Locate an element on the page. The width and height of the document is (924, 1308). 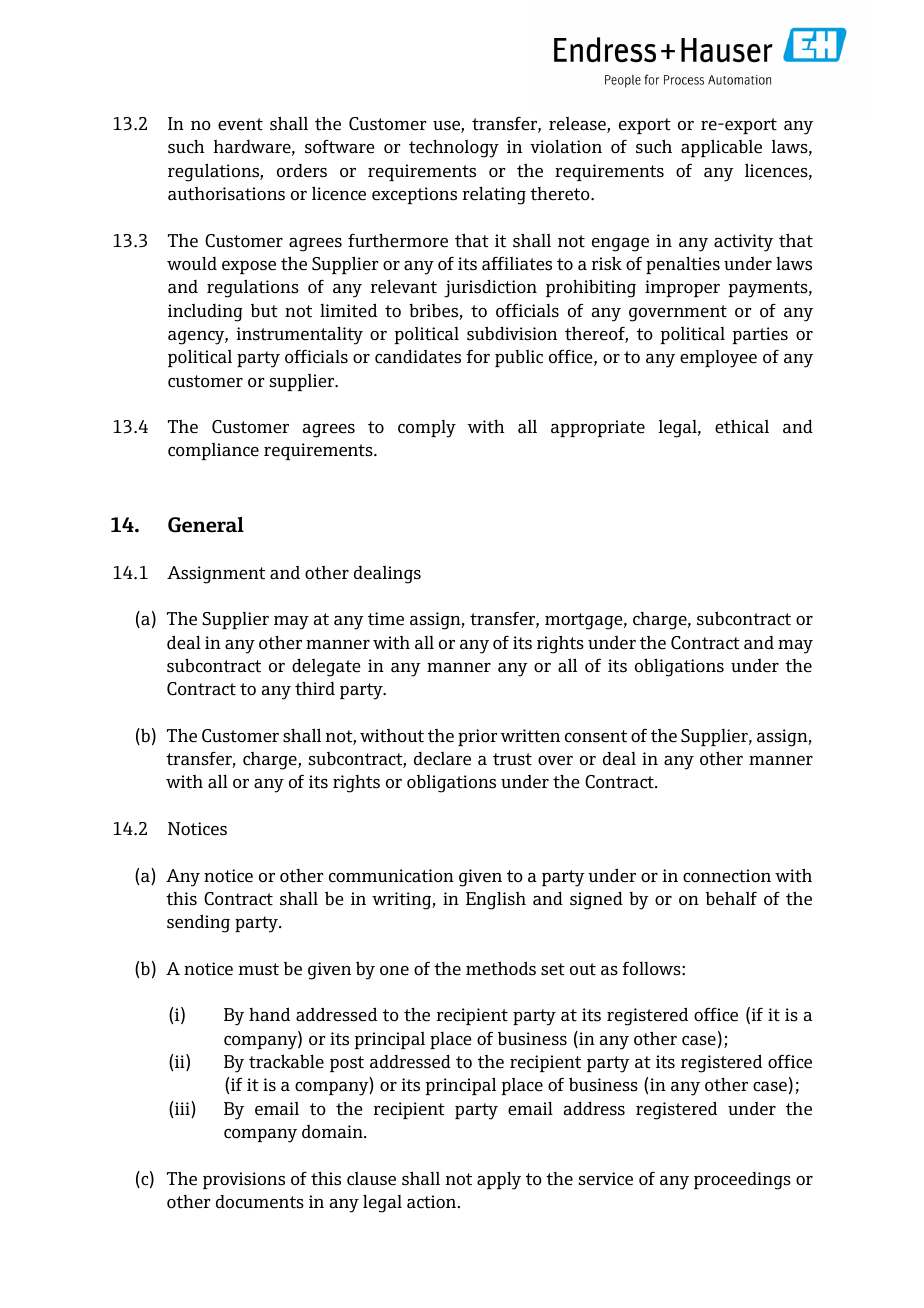
English is located at coordinates (496, 900).
